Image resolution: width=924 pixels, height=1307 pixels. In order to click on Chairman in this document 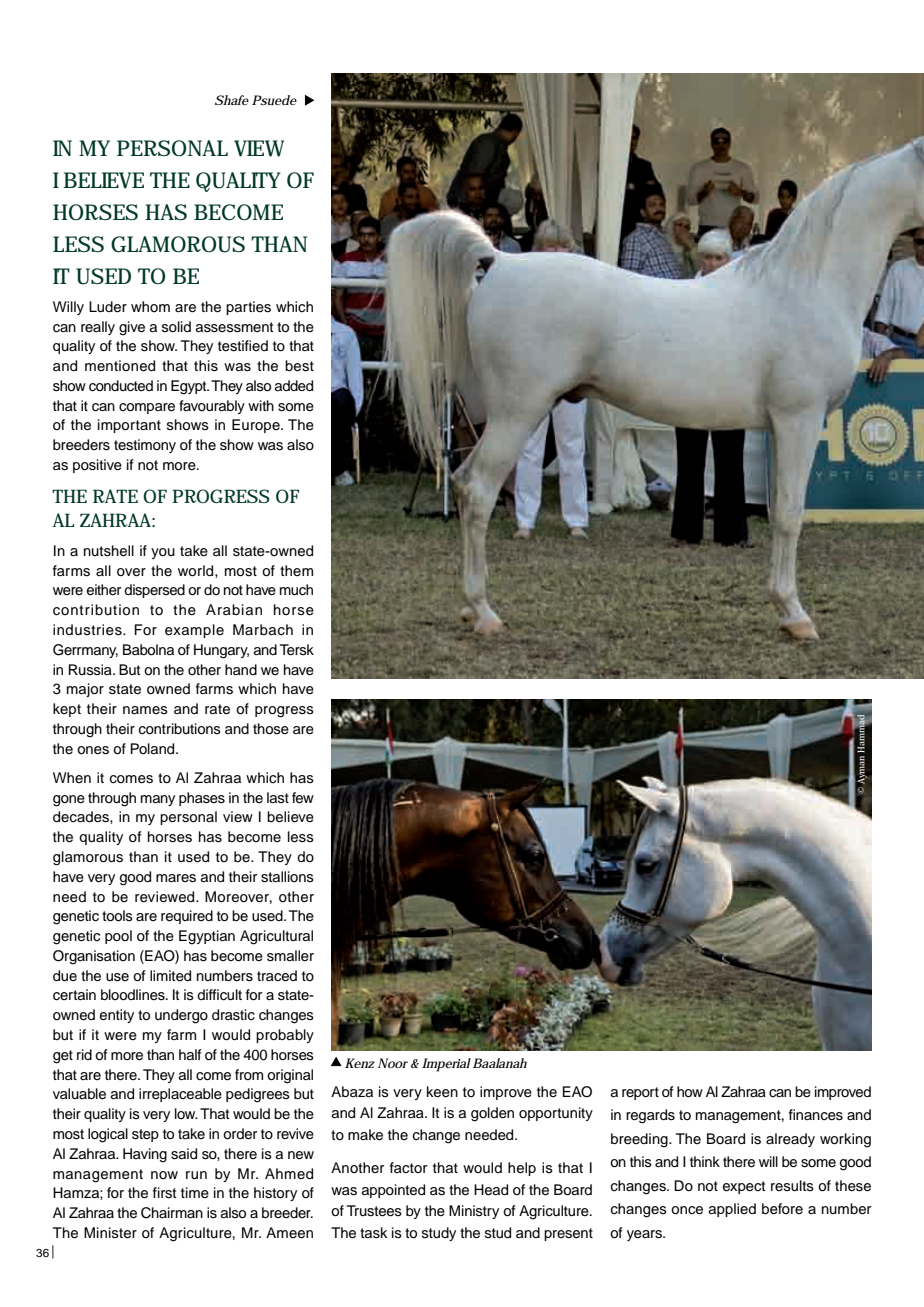, I will do `click(172, 1213)`.
